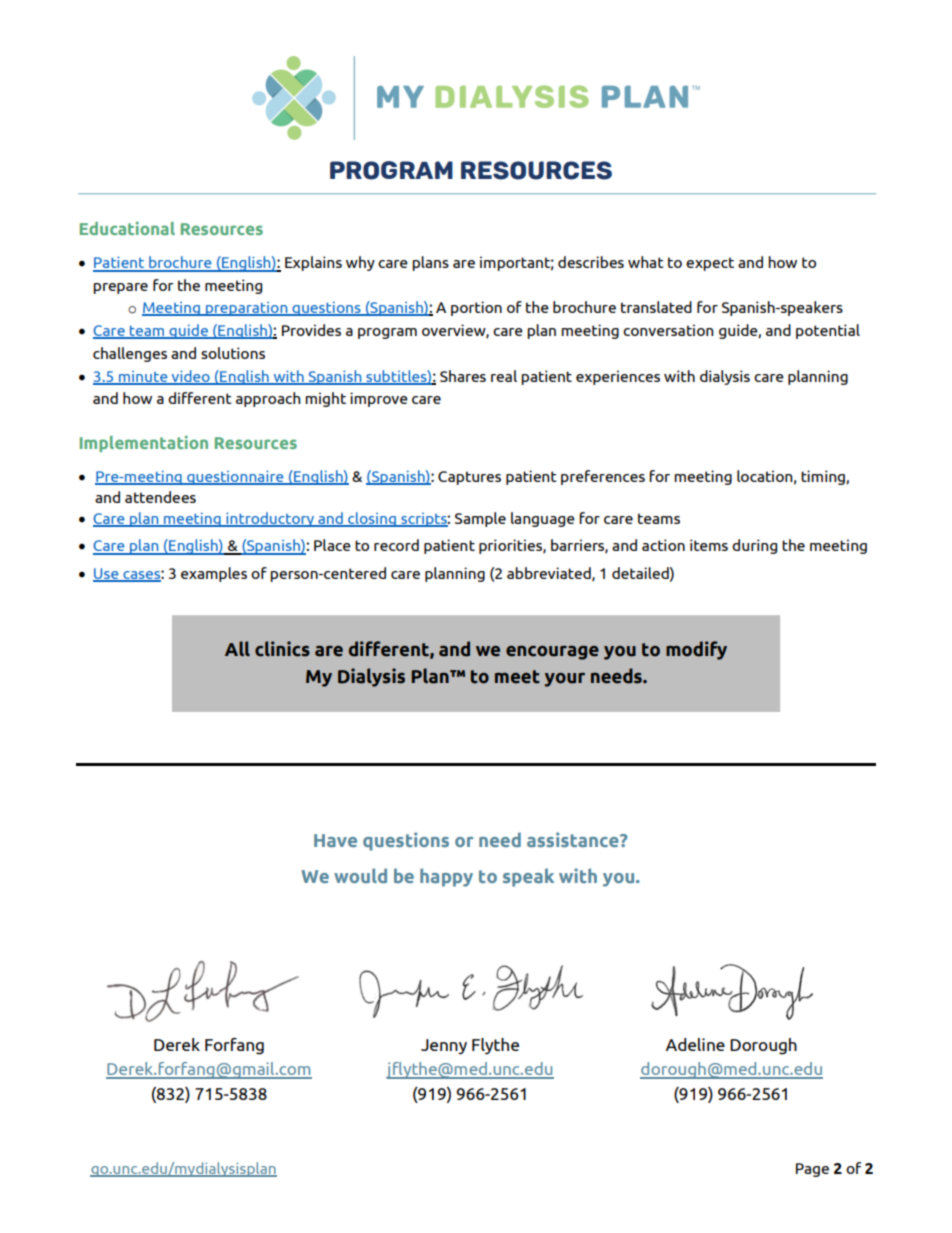  Describe the element at coordinates (754, 546) in the screenshot. I see `during` at that location.
